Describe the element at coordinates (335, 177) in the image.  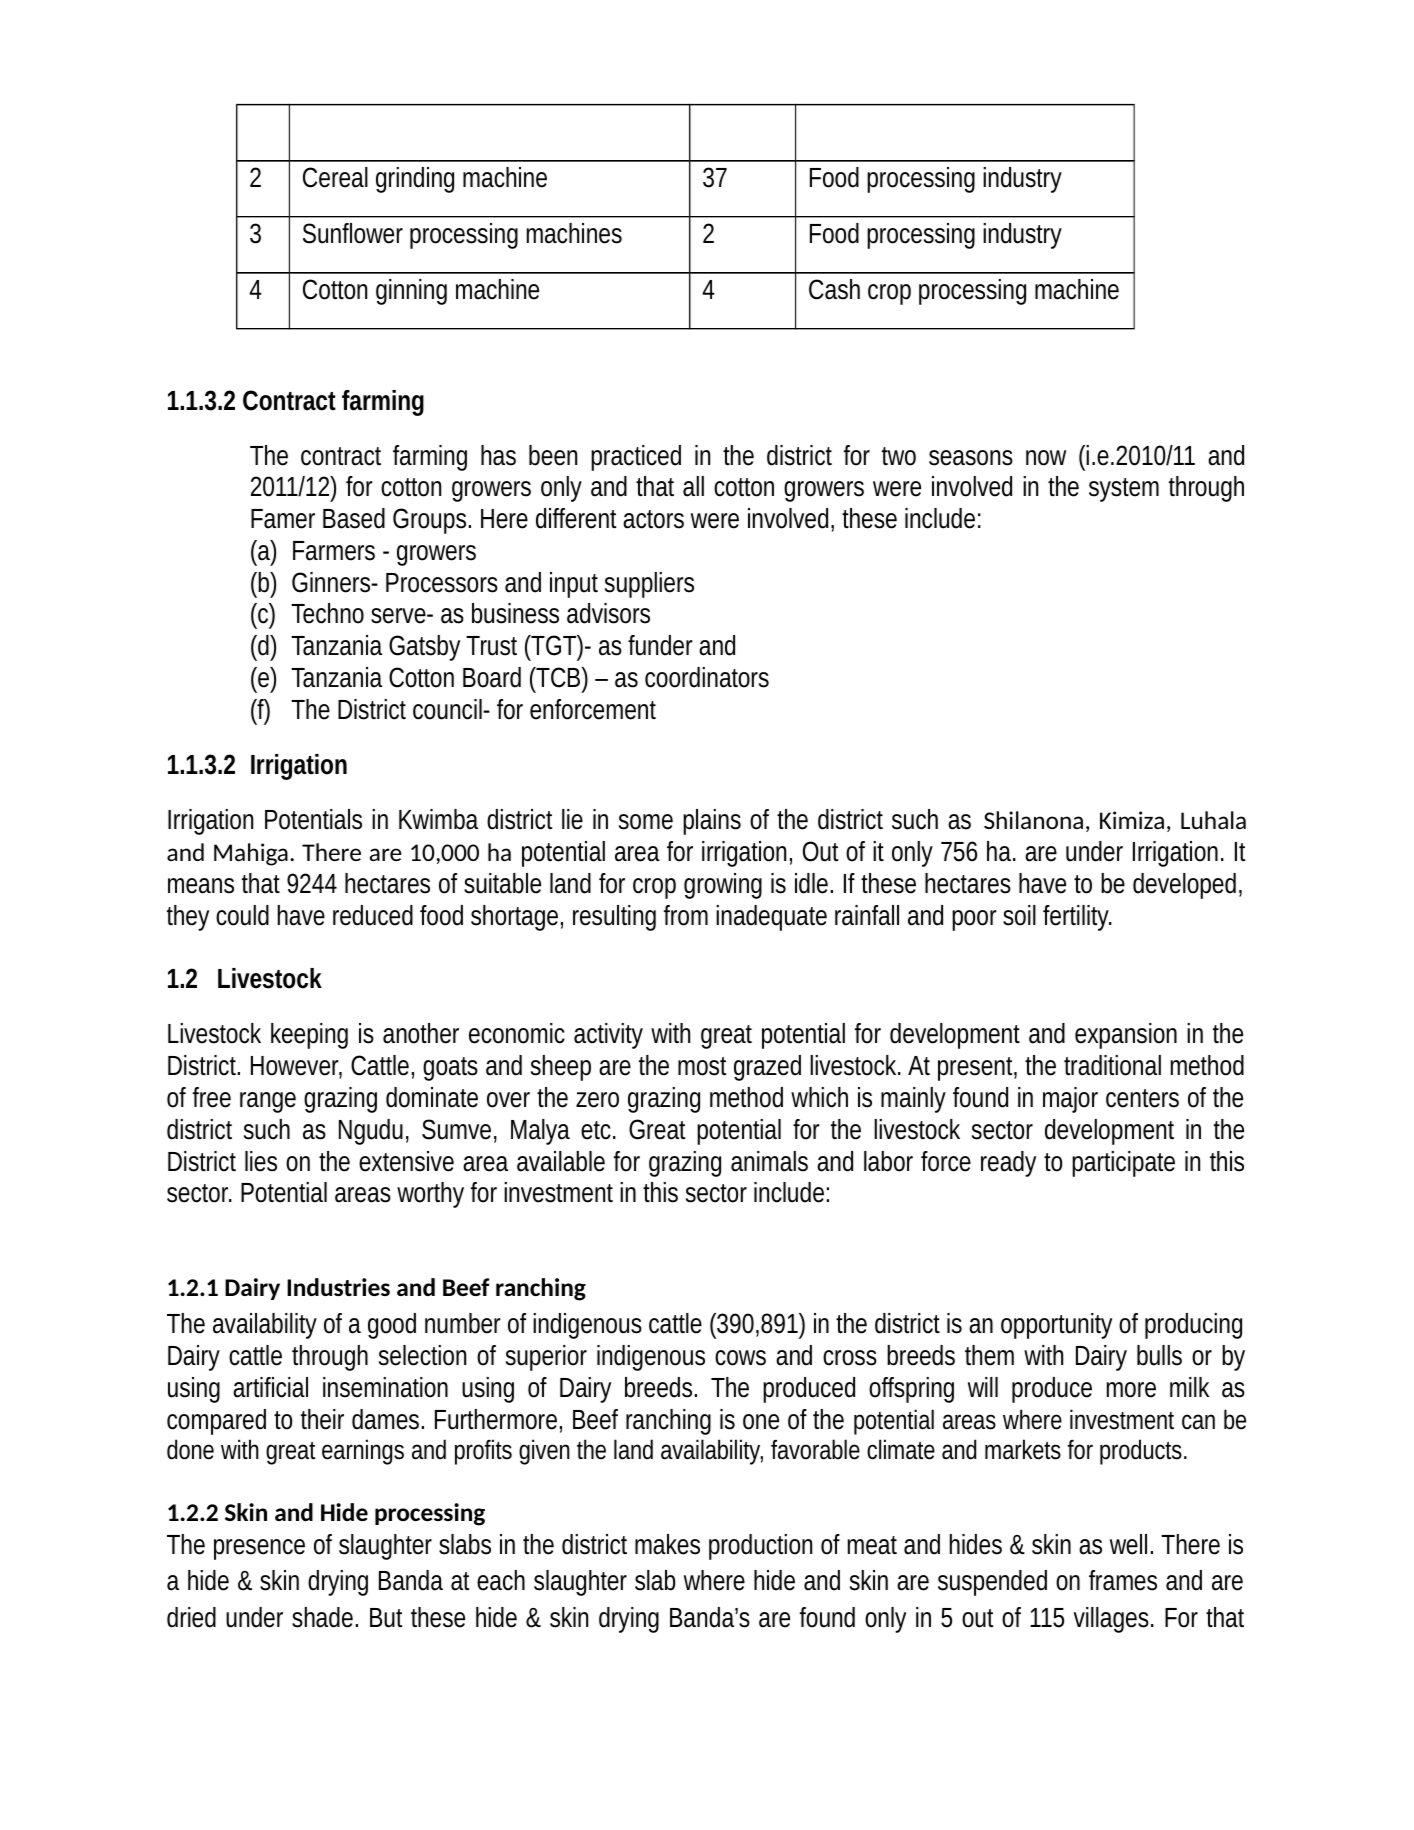
I see `Cereal` at that location.
